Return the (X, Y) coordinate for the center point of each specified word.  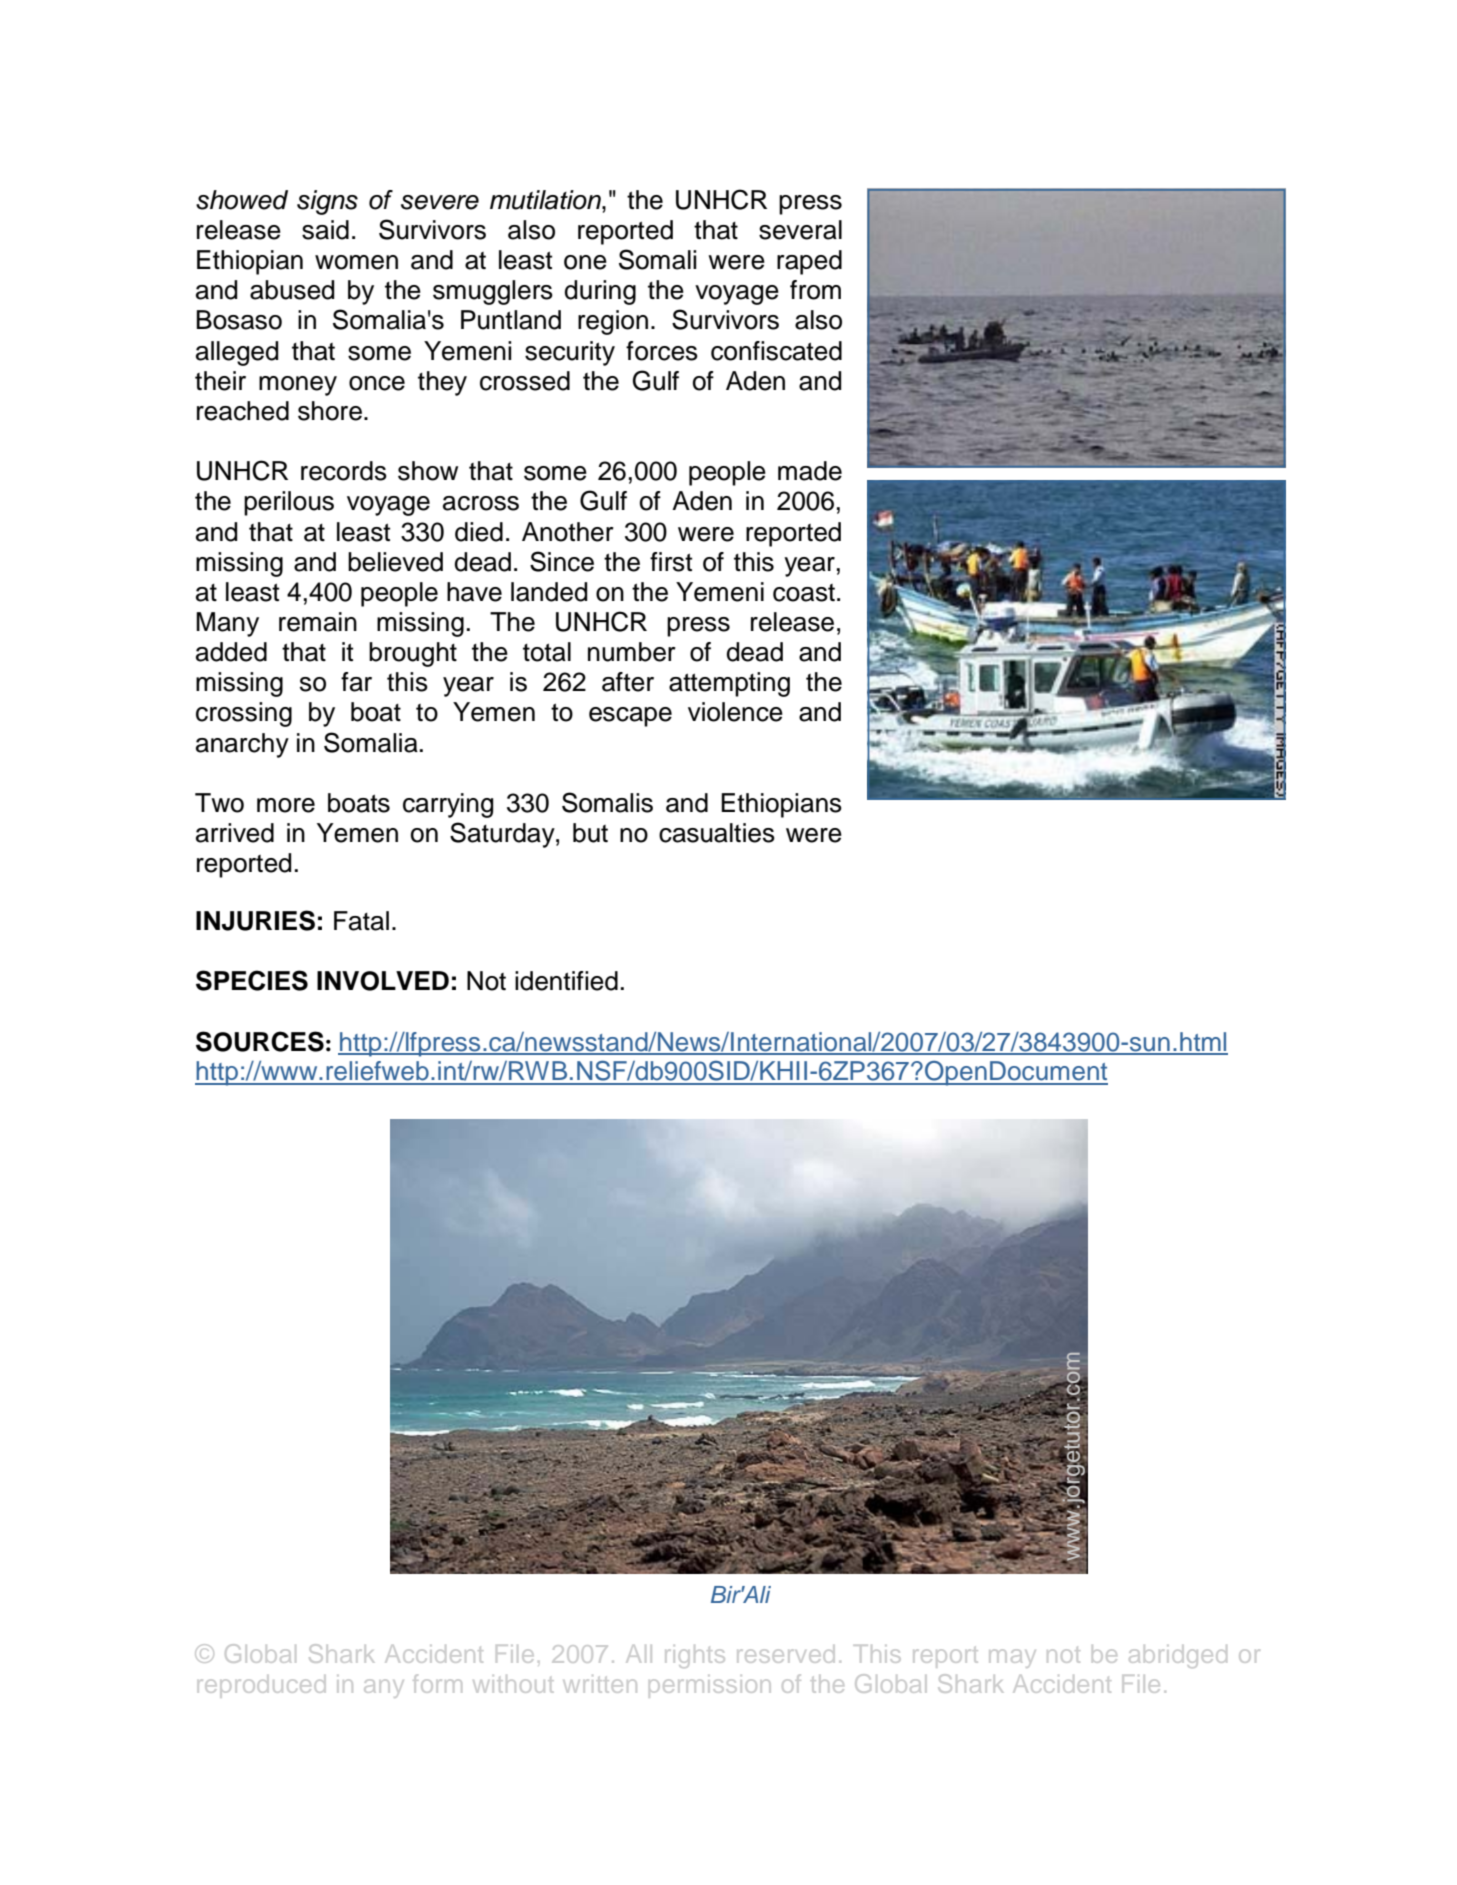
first (671, 562)
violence (735, 712)
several (800, 230)
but (590, 833)
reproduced (261, 1684)
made (810, 471)
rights (695, 1656)
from (815, 290)
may (1012, 1658)
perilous (289, 503)
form (437, 1683)
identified (566, 981)
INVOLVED (383, 981)
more (286, 805)
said (325, 230)
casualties (717, 833)
